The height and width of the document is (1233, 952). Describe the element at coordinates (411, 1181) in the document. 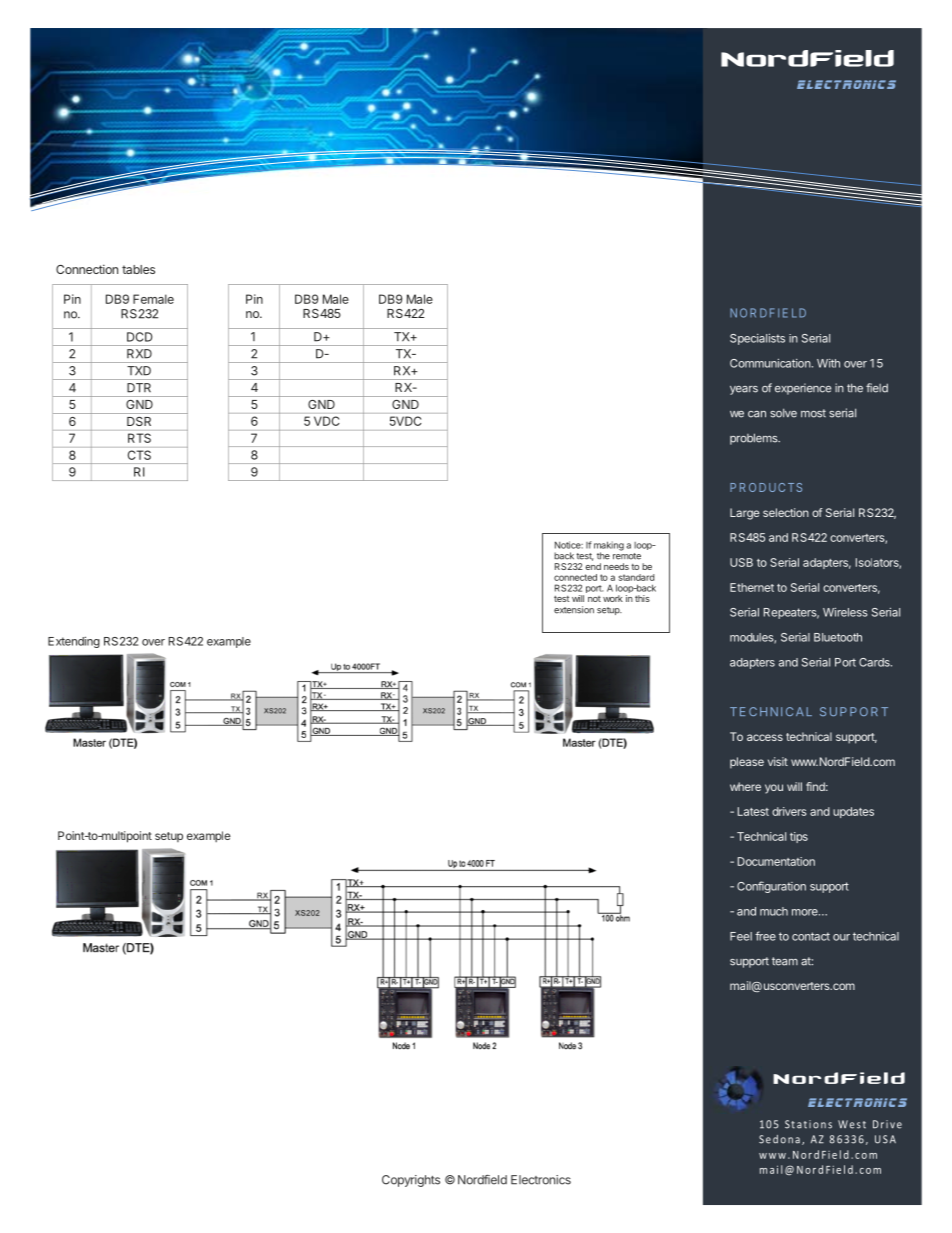

I see `Copyrights` at that location.
